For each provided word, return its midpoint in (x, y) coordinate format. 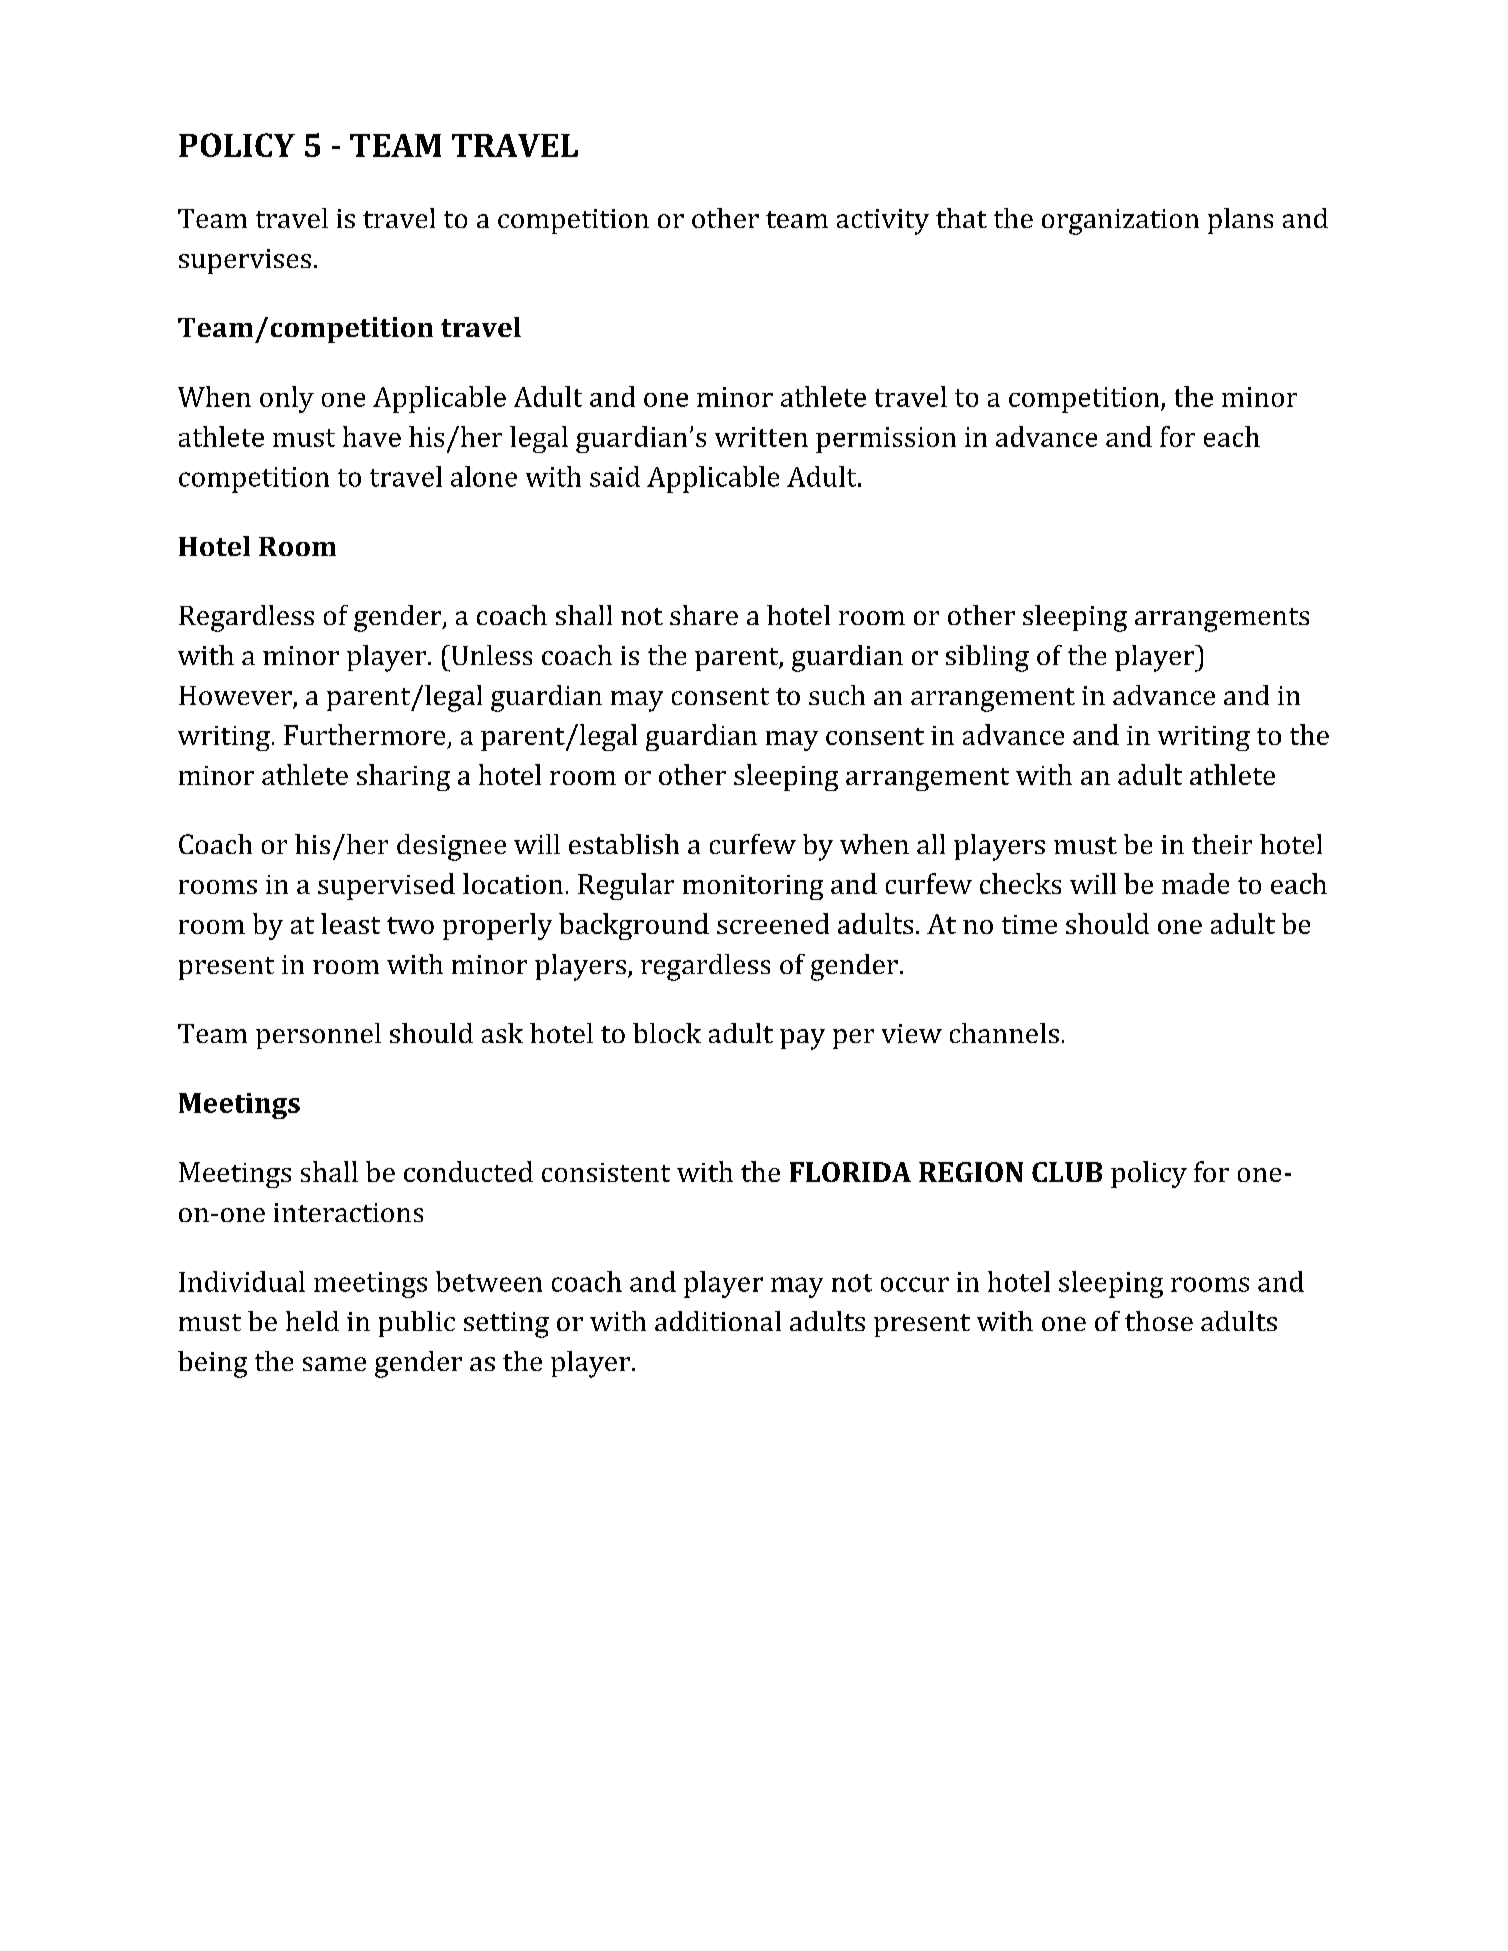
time (1029, 924)
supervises (245, 261)
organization (1120, 222)
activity (883, 222)
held (312, 1321)
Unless (490, 655)
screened (773, 923)
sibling (987, 658)
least (350, 923)
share (704, 615)
